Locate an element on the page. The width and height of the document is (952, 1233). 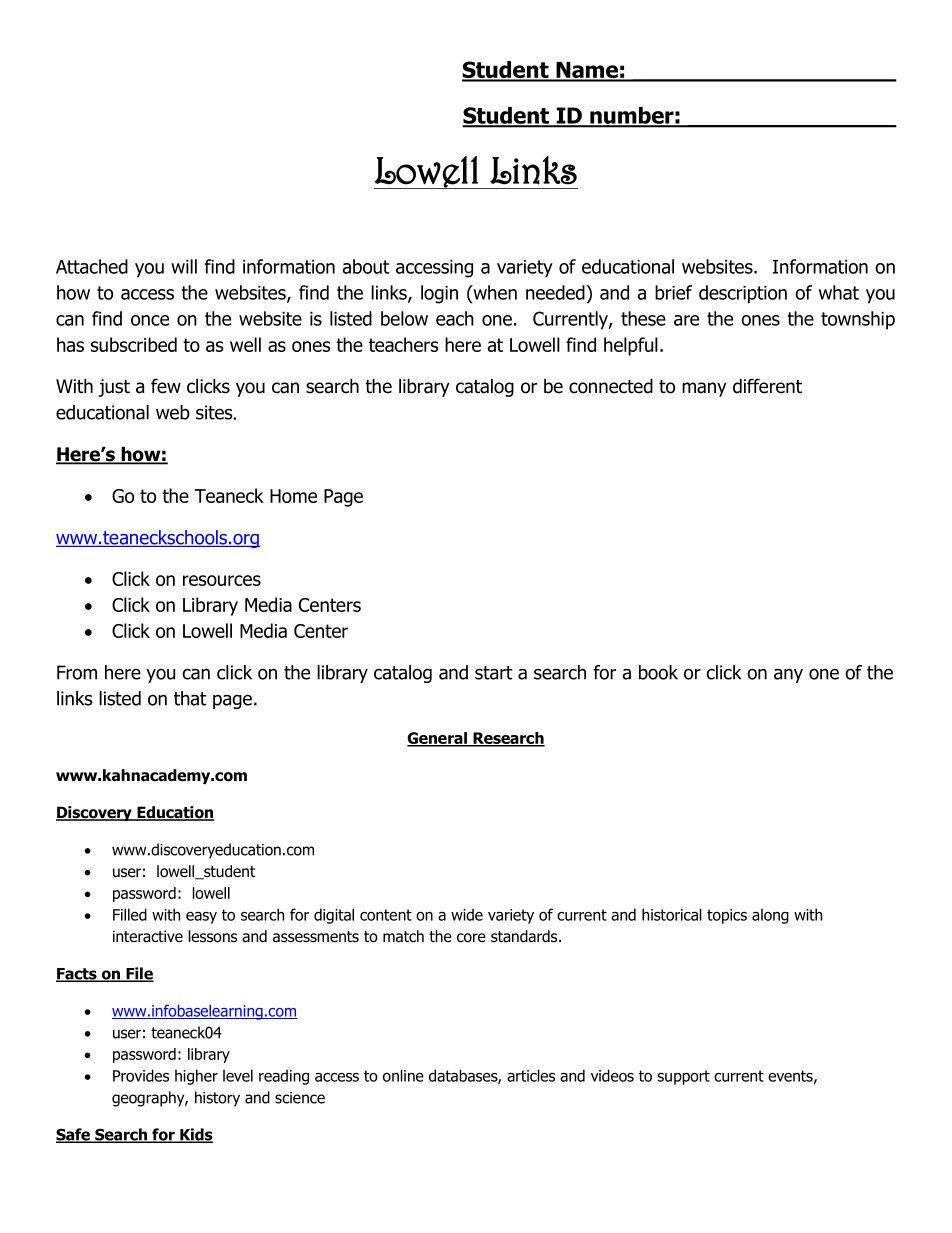
will is located at coordinates (184, 266).
